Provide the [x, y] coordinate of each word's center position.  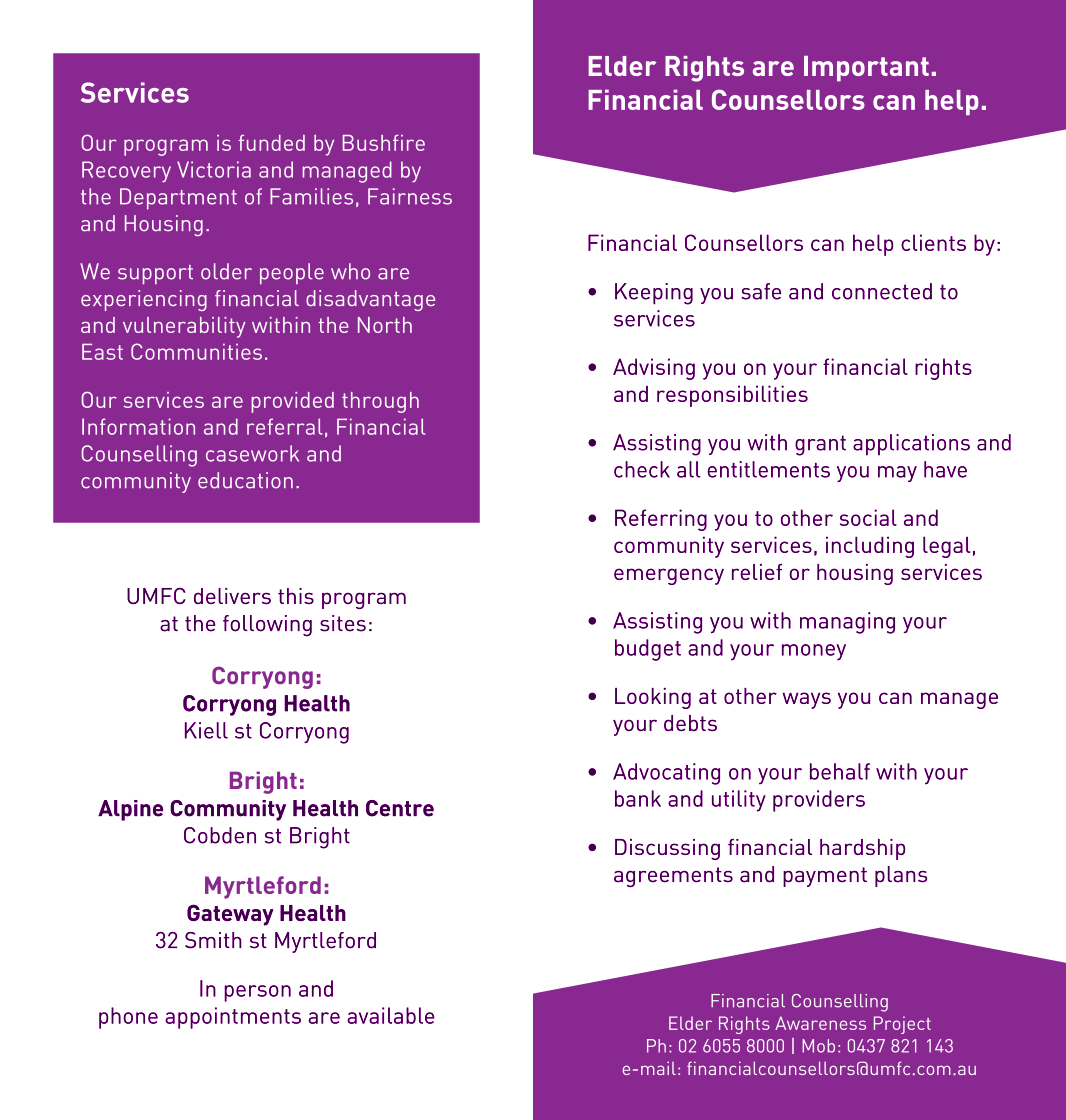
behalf [840, 771]
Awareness [820, 1023]
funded [272, 143]
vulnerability [184, 327]
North [385, 325]
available [391, 1015]
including [870, 547]
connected [882, 291]
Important [866, 69]
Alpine [130, 810]
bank [638, 798]
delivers [232, 596]
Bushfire [384, 143]
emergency [669, 576]
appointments [233, 1018]
